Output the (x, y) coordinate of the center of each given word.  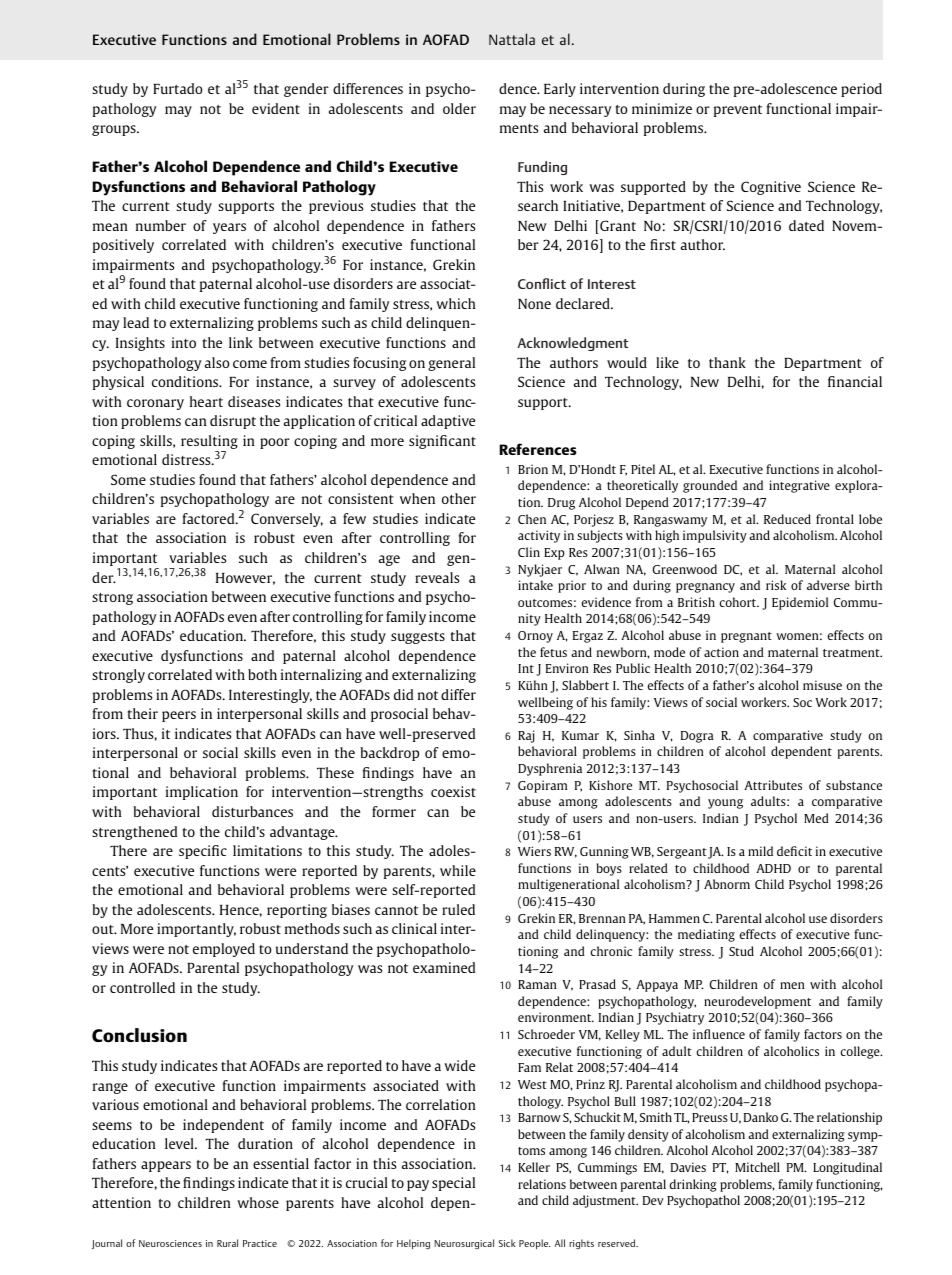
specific (203, 852)
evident (276, 108)
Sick (507, 1243)
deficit (794, 851)
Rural (227, 1243)
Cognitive (771, 188)
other (459, 498)
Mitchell (757, 1167)
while (458, 870)
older (459, 108)
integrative (799, 486)
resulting (209, 443)
